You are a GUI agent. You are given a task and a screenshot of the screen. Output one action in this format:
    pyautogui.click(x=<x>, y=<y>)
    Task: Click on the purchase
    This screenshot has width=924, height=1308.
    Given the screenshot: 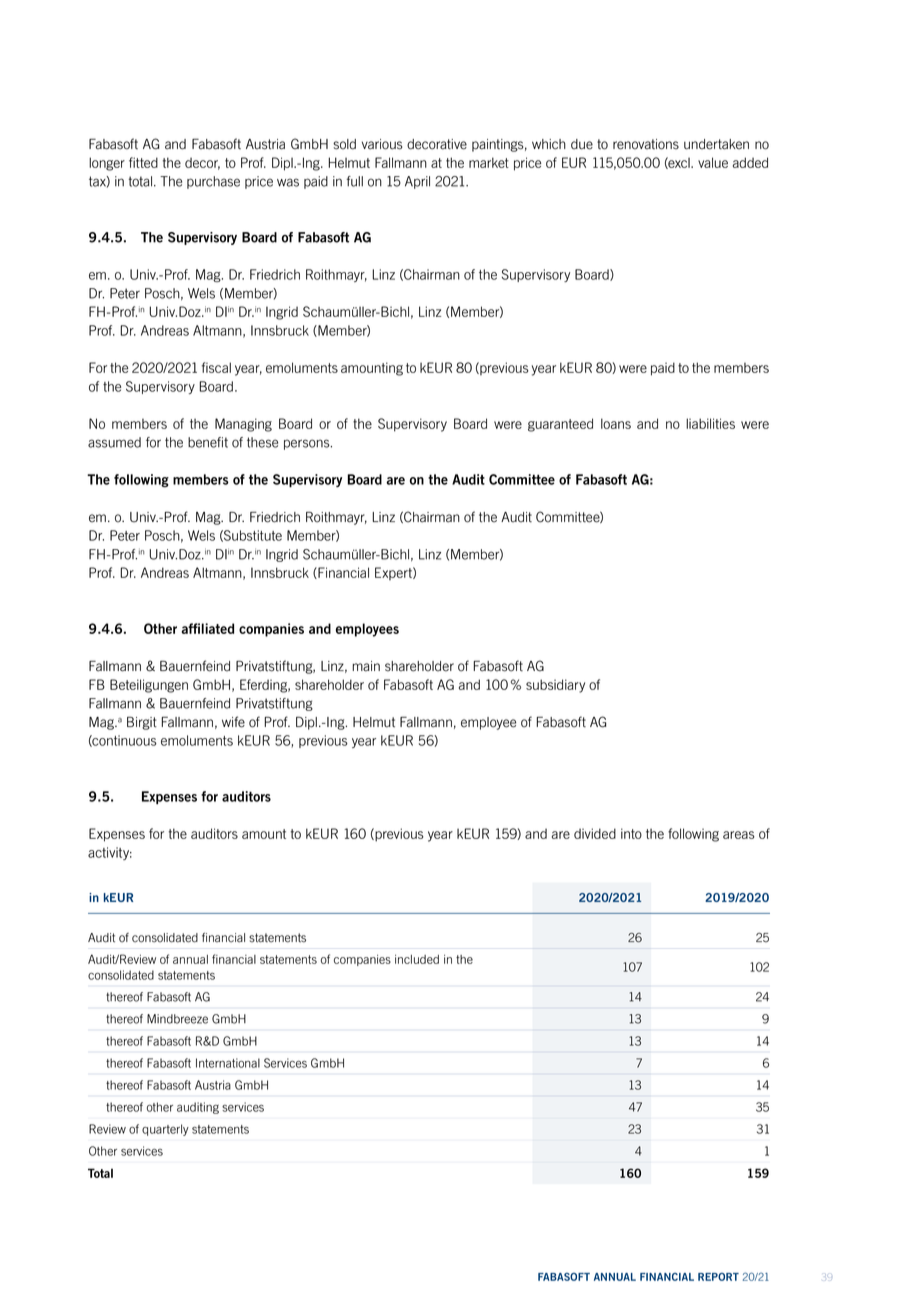 What is the action you would take?
    pyautogui.click(x=213, y=182)
